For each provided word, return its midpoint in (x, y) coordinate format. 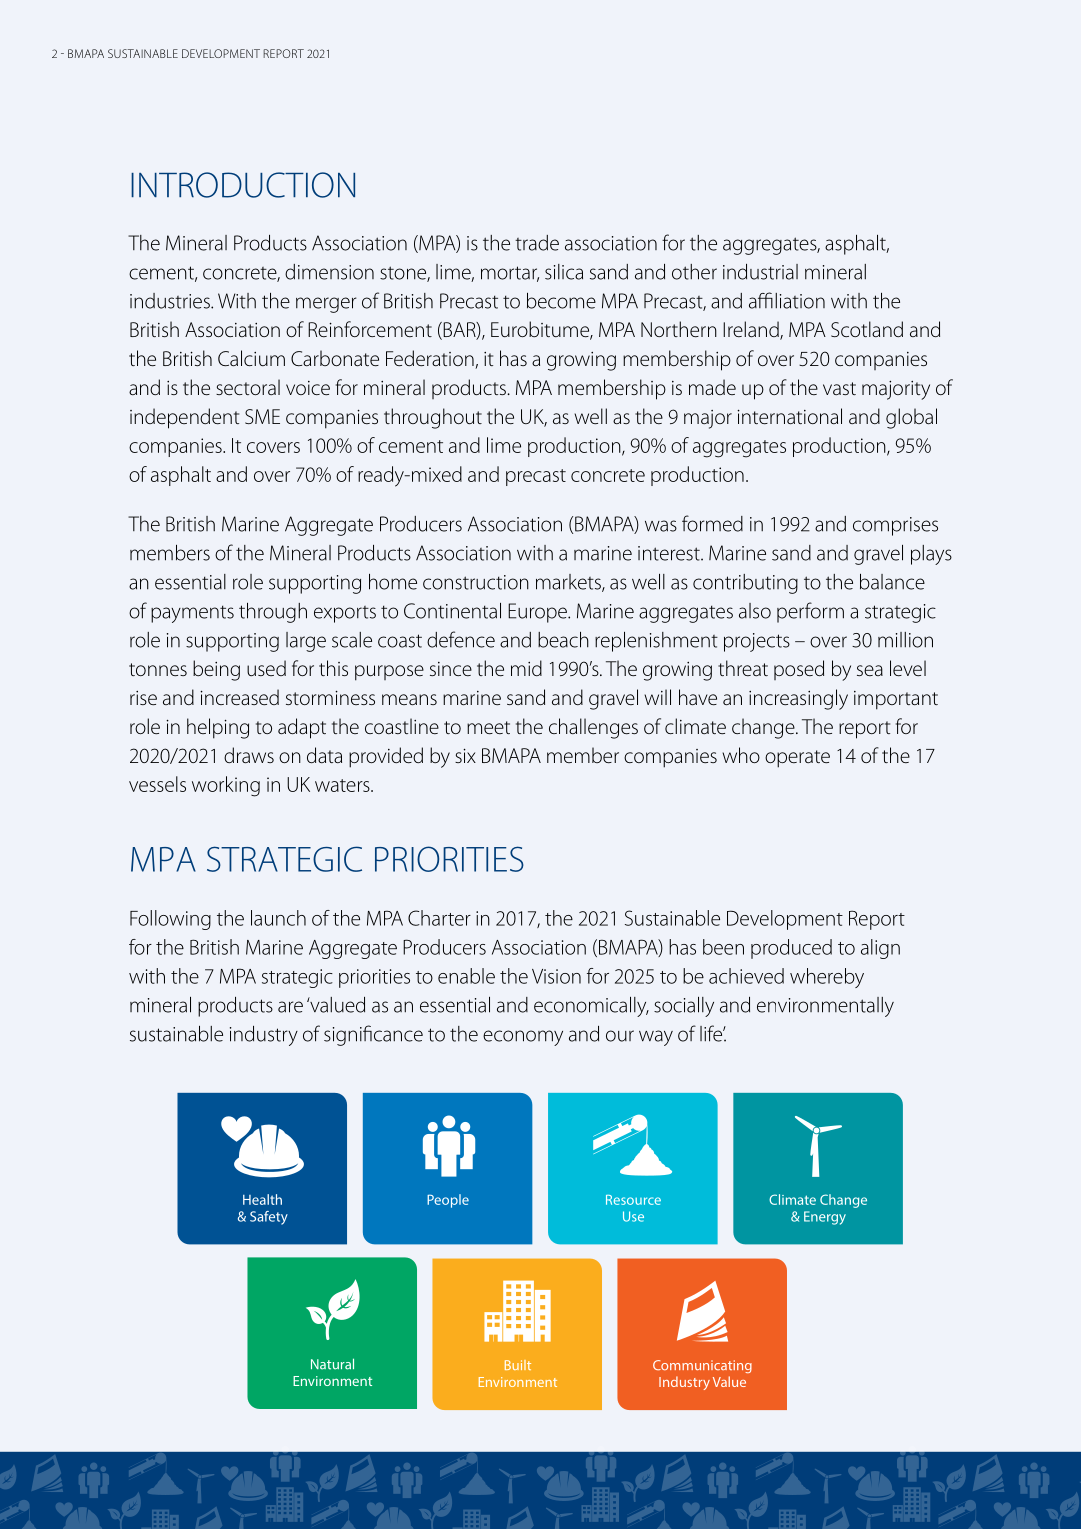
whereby (827, 978)
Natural (332, 1364)
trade (537, 243)
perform (810, 612)
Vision (556, 976)
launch (278, 918)
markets (569, 583)
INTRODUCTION (243, 185)
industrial (760, 272)
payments (192, 614)
